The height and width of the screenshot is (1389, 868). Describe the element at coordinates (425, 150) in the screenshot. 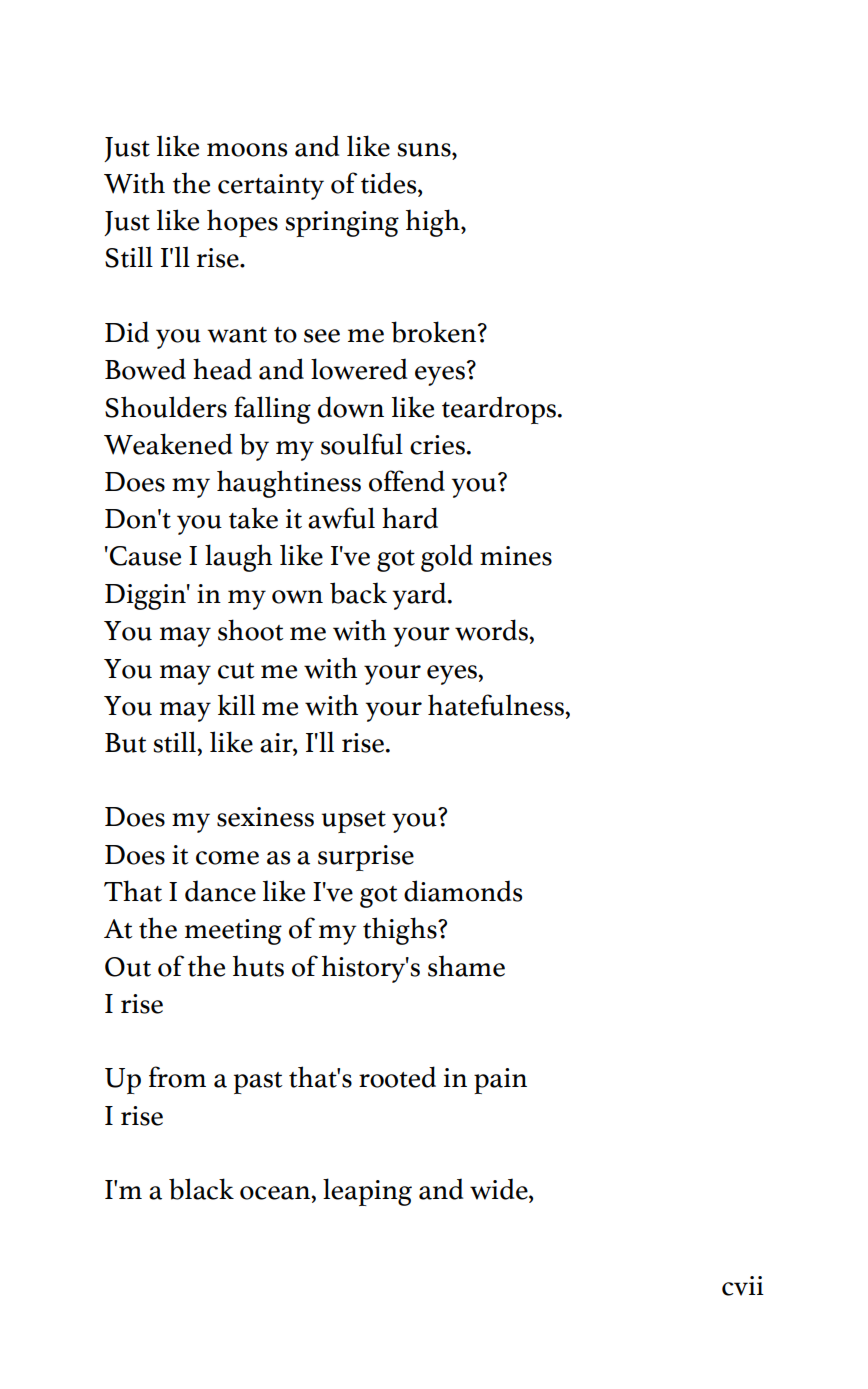

I see `suns` at that location.
